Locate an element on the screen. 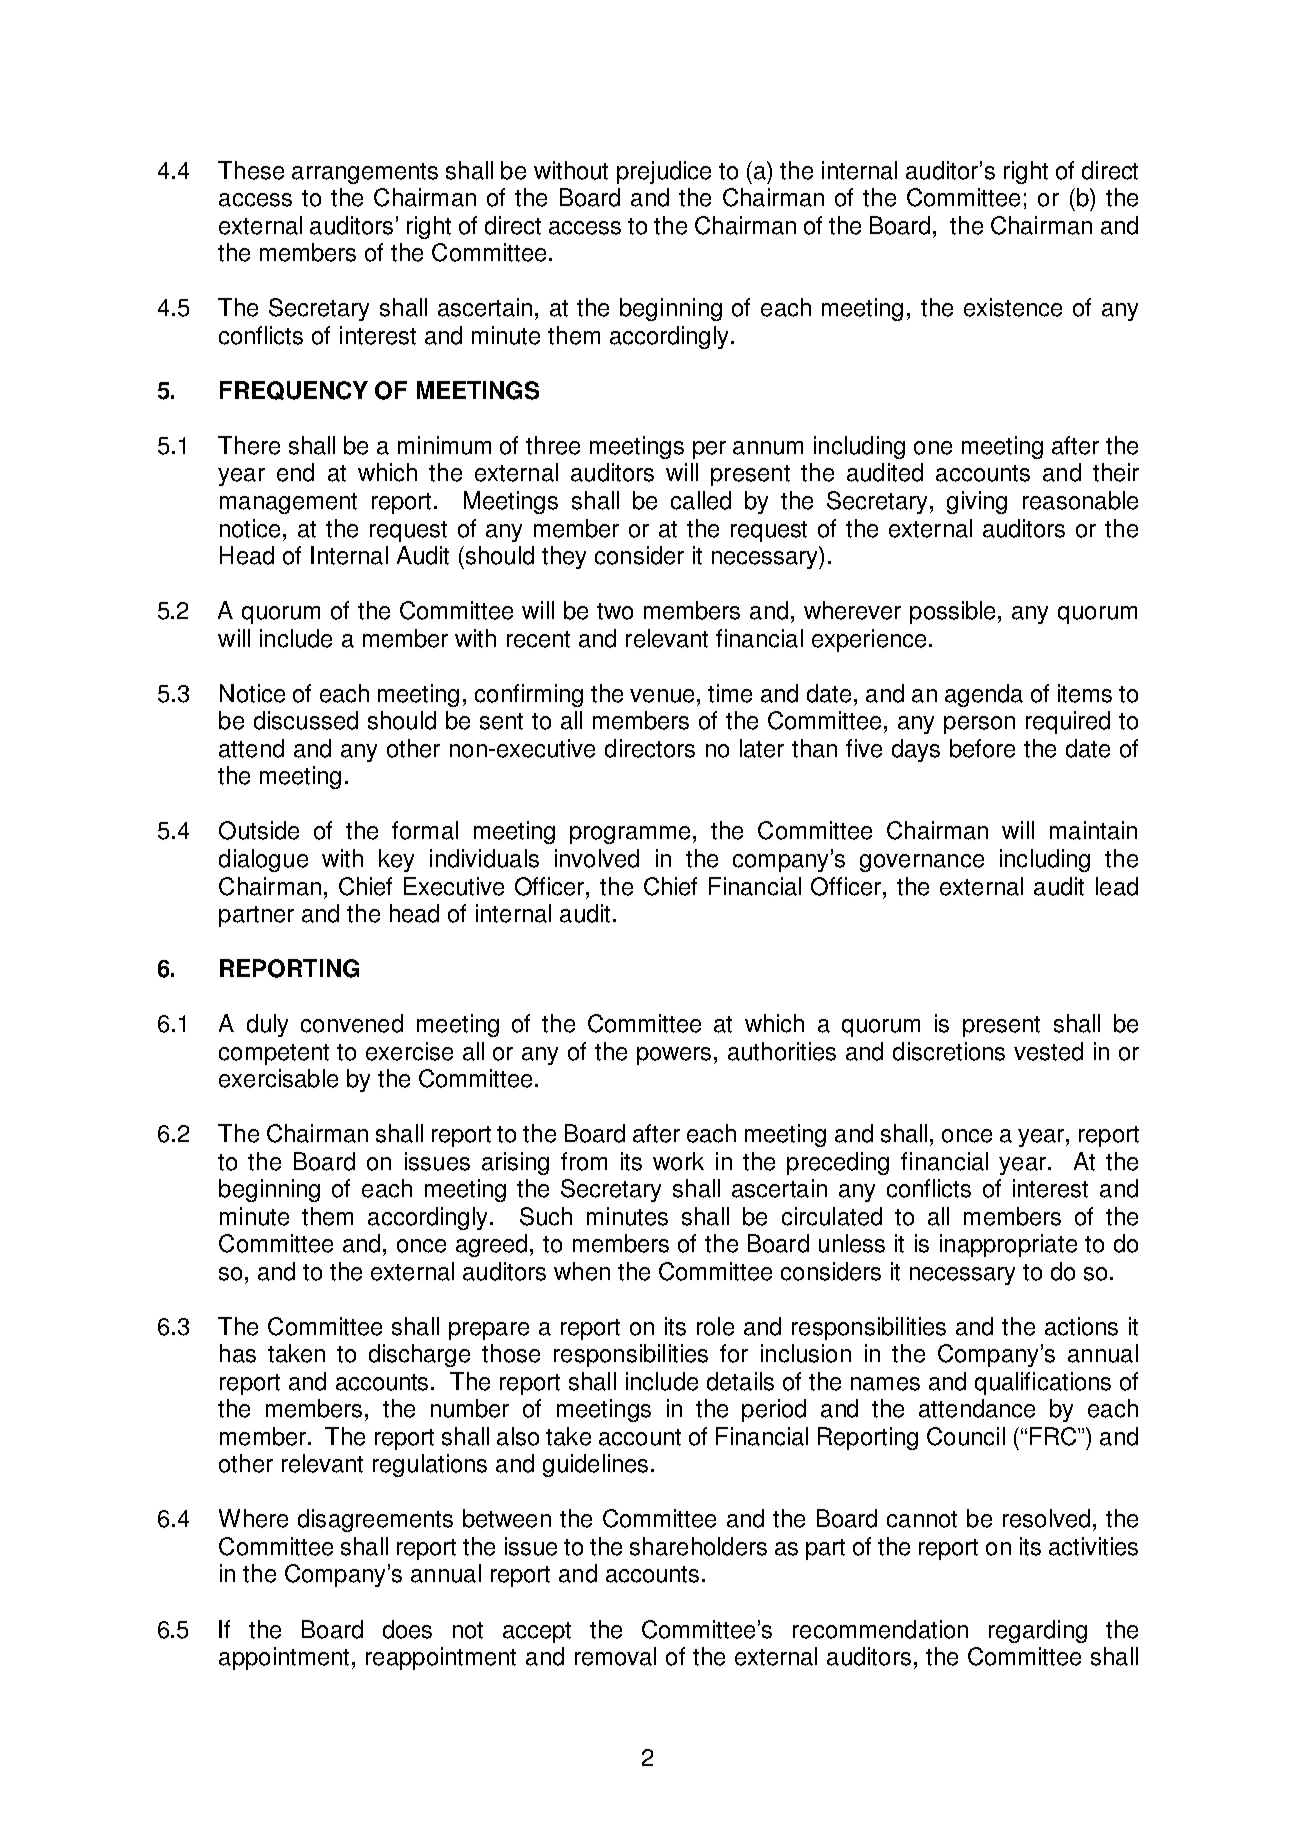 The width and height of the screenshot is (1295, 1832). governance is located at coordinates (922, 863).
